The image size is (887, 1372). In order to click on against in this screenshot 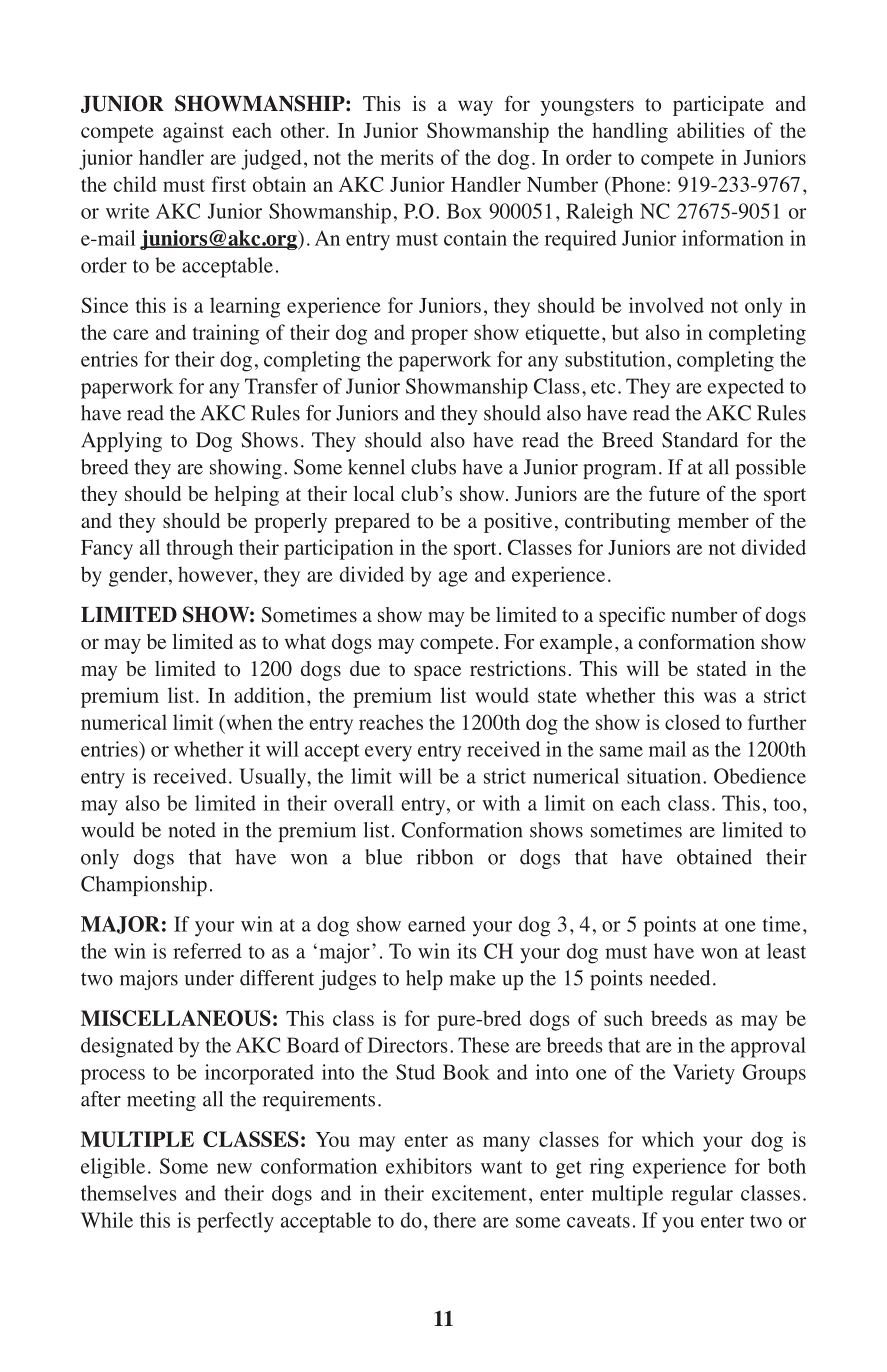, I will do `click(193, 132)`.
